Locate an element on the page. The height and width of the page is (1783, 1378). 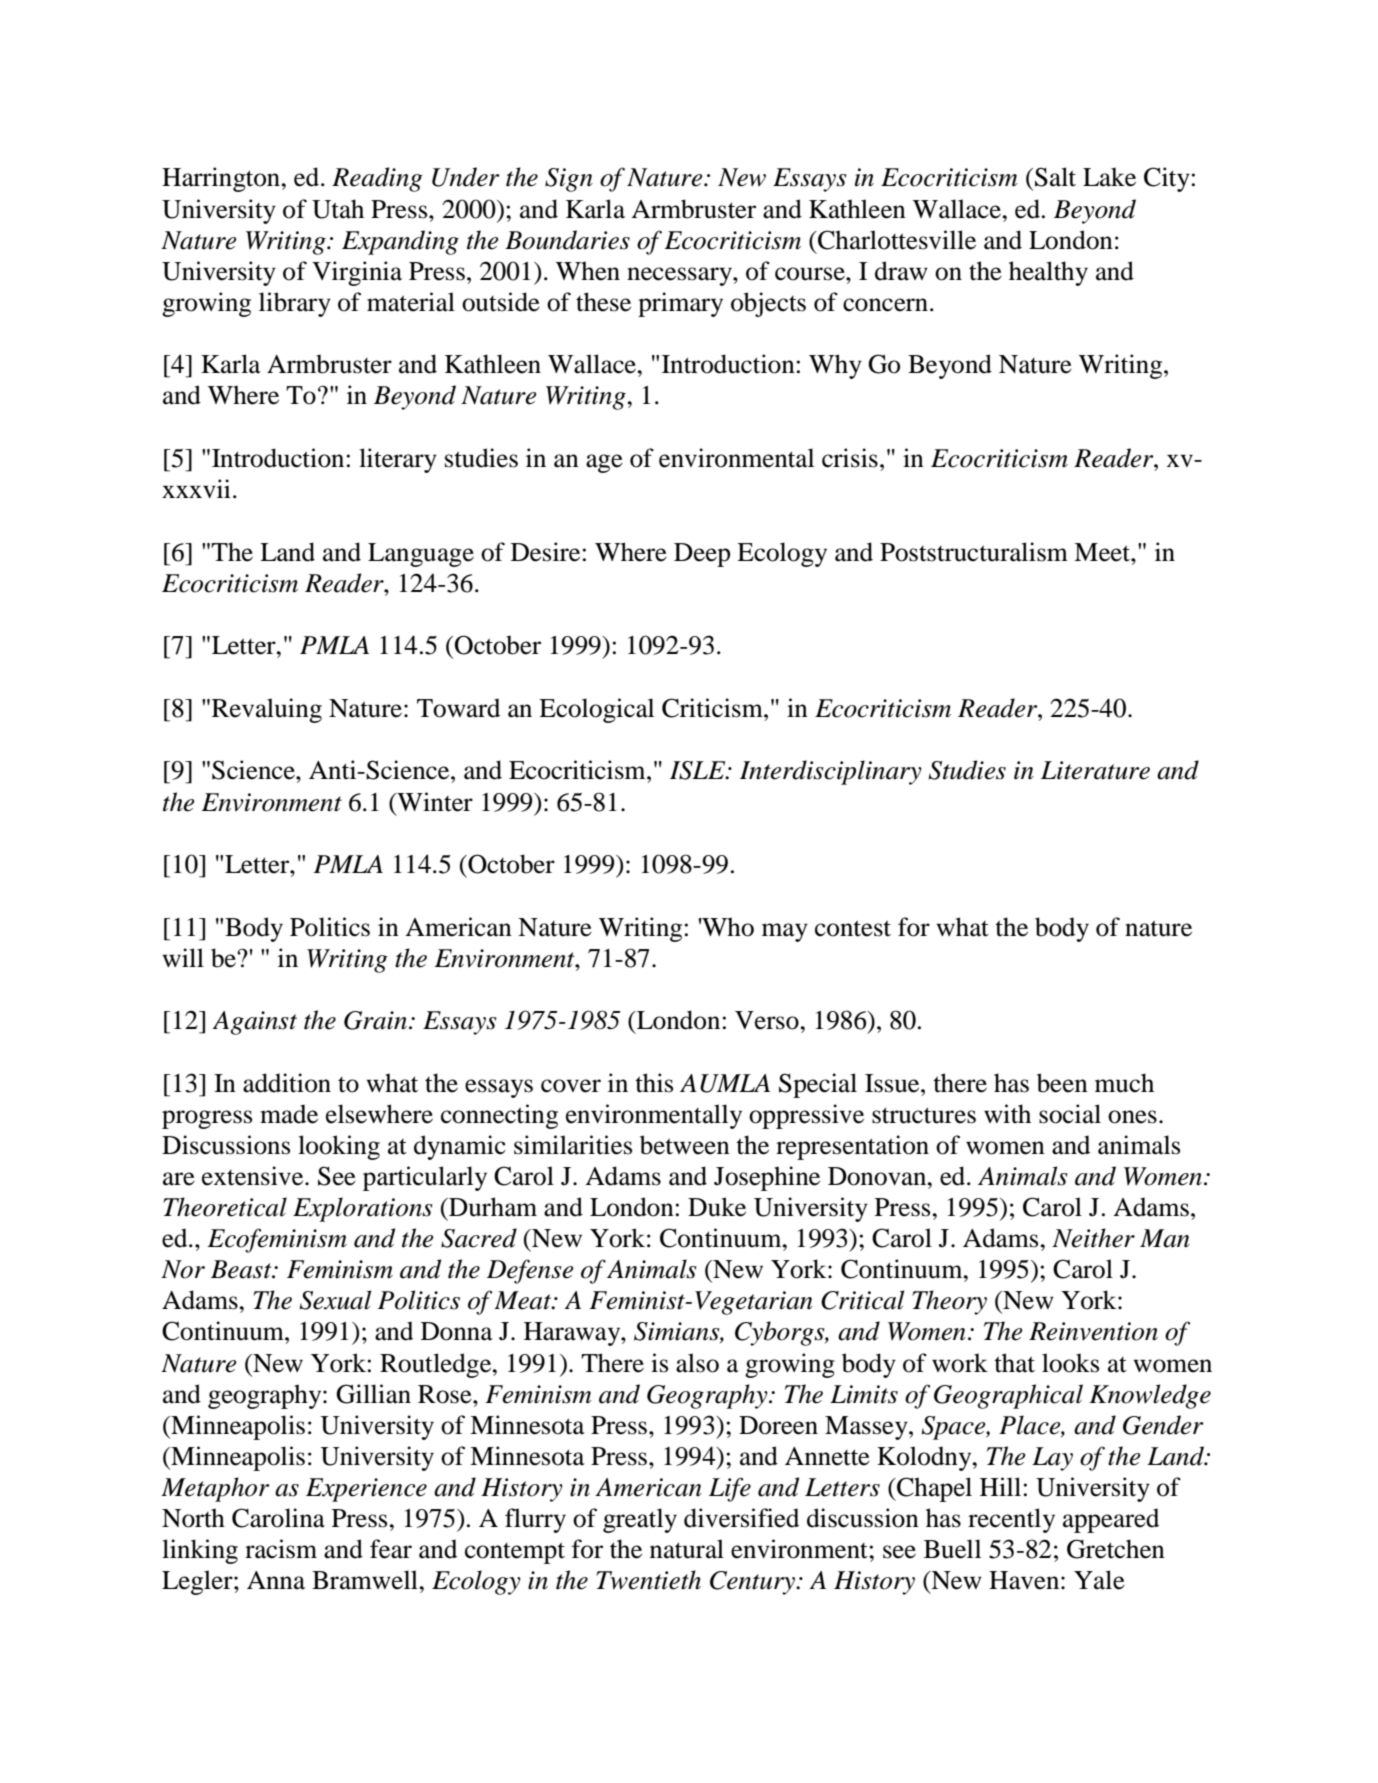
been is located at coordinates (1062, 1083).
